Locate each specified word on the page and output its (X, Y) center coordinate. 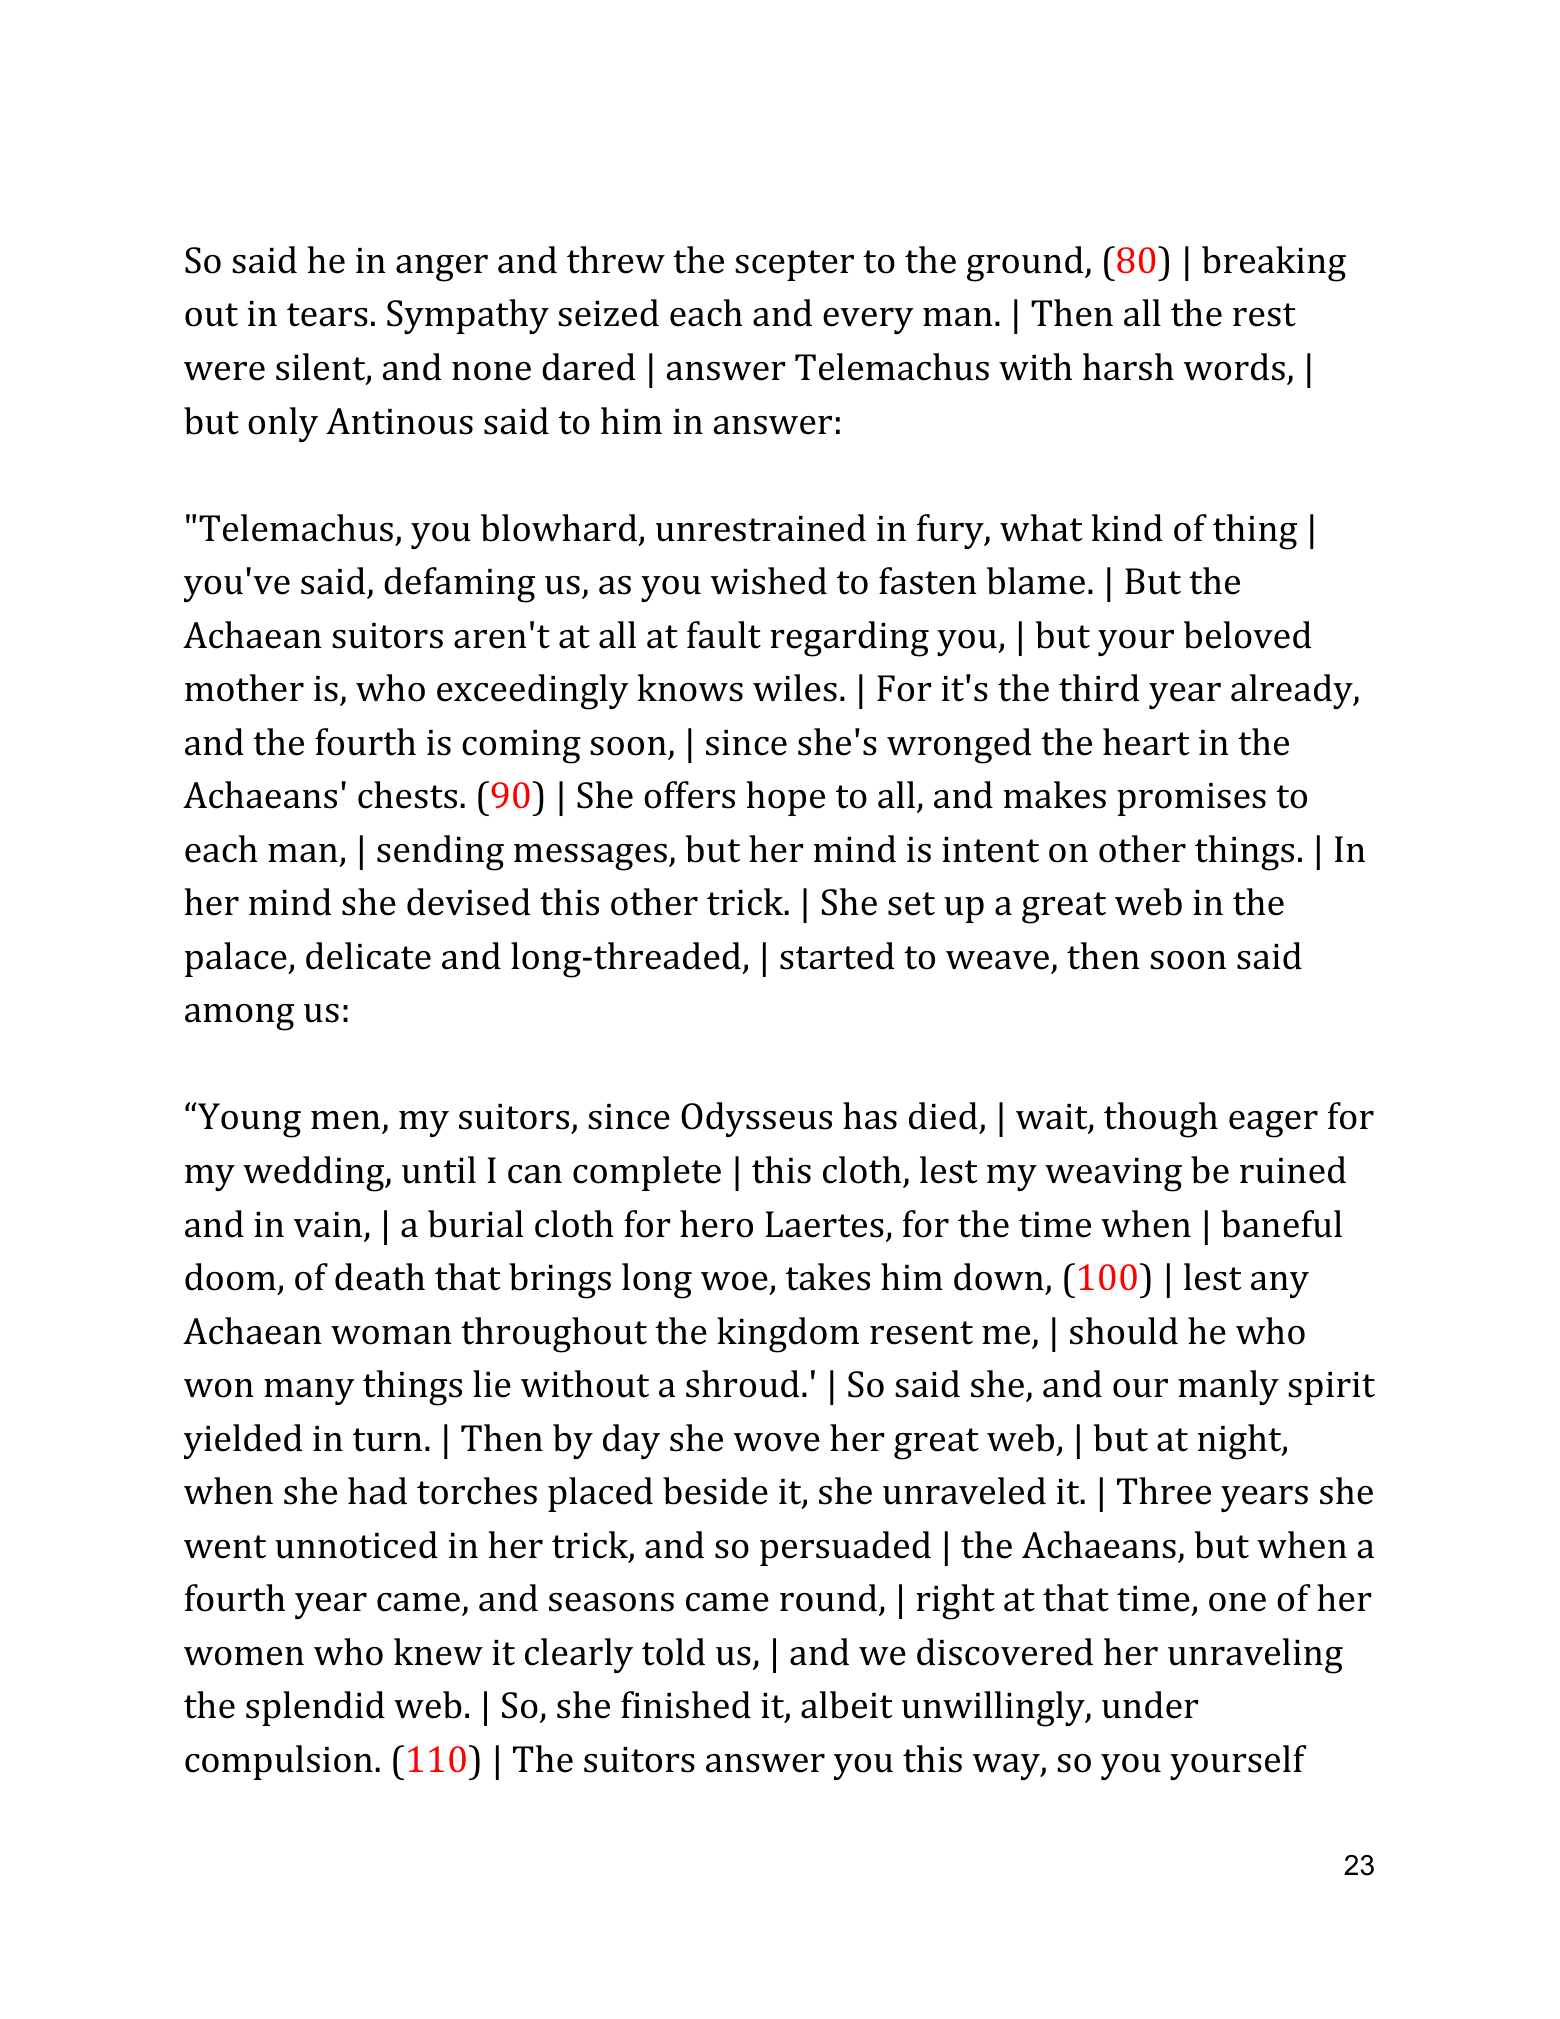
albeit (846, 1705)
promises (1191, 799)
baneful (1281, 1224)
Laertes (824, 1224)
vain (328, 1225)
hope (786, 798)
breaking (1274, 264)
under (1150, 1705)
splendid (315, 1708)
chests (407, 795)
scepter (794, 265)
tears (327, 315)
